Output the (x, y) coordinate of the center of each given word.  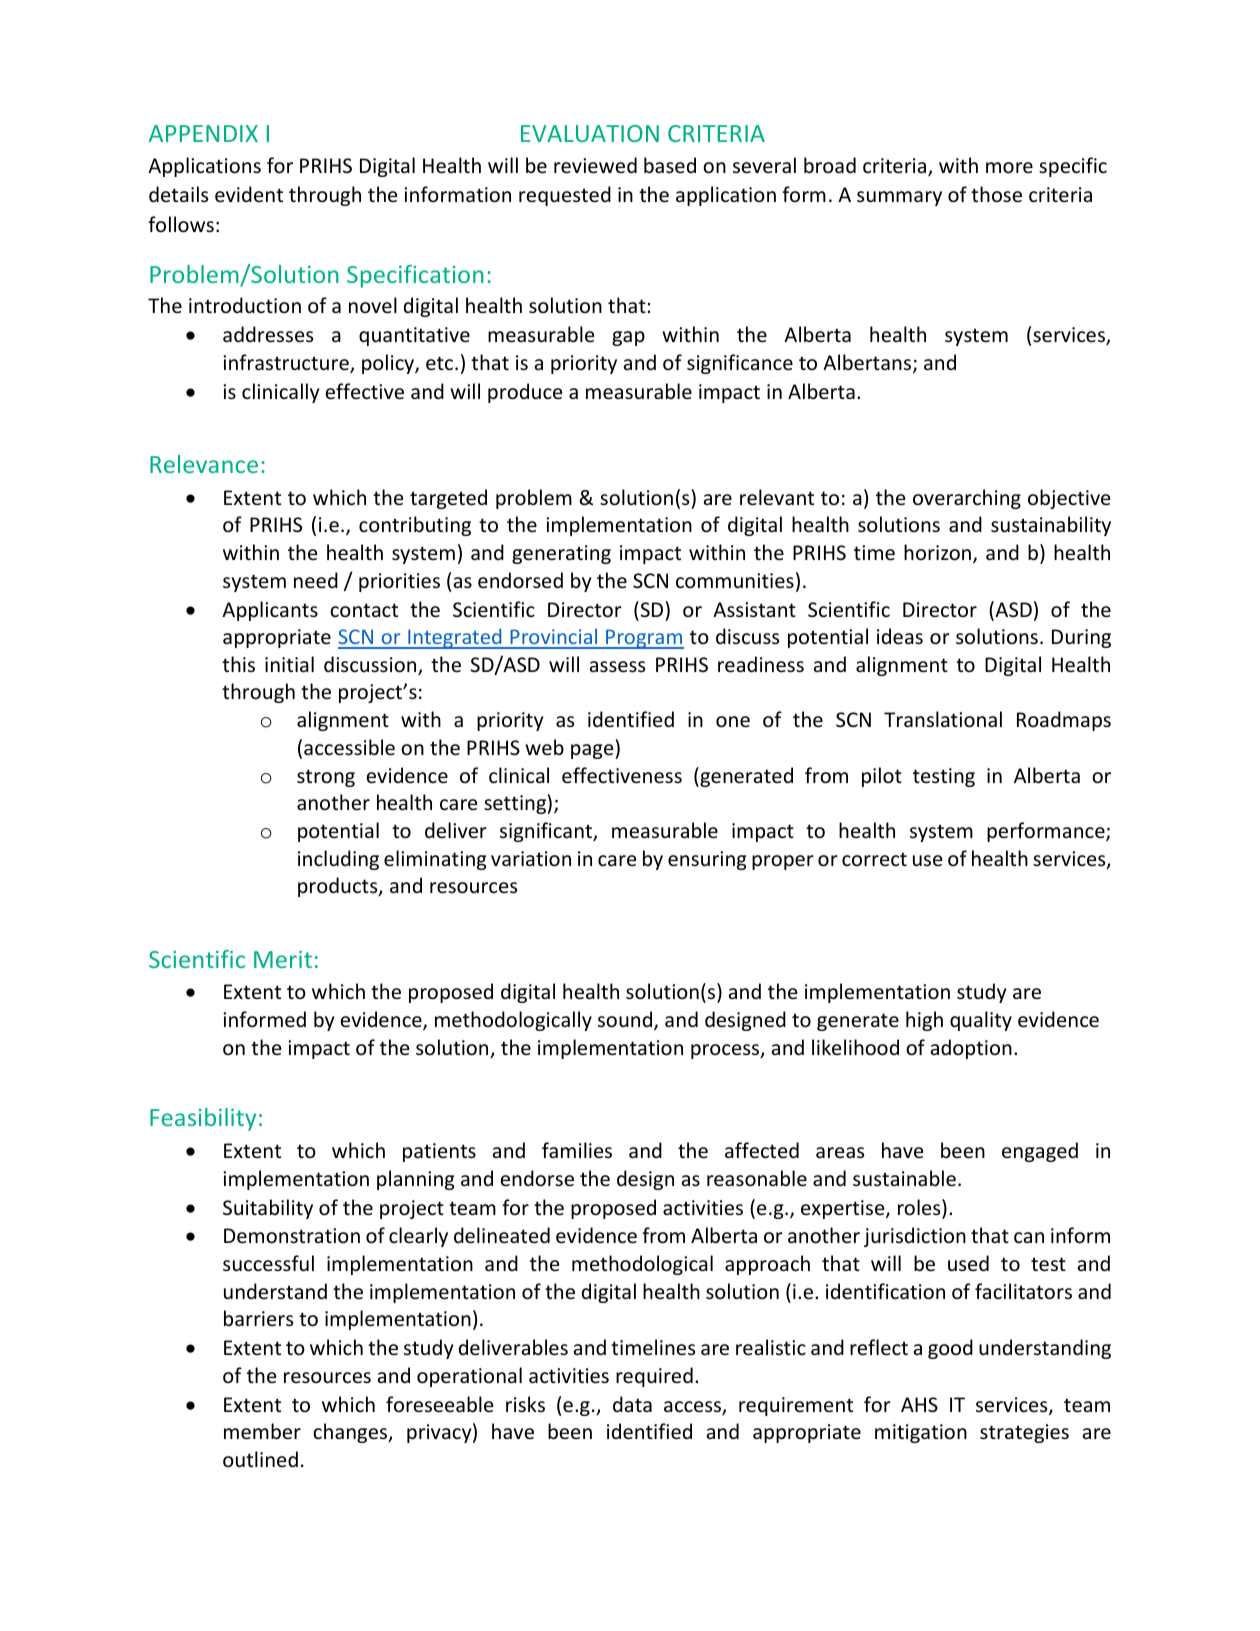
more (1009, 168)
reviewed (595, 165)
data (632, 1404)
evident (249, 194)
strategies (1024, 1433)
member (262, 1431)
